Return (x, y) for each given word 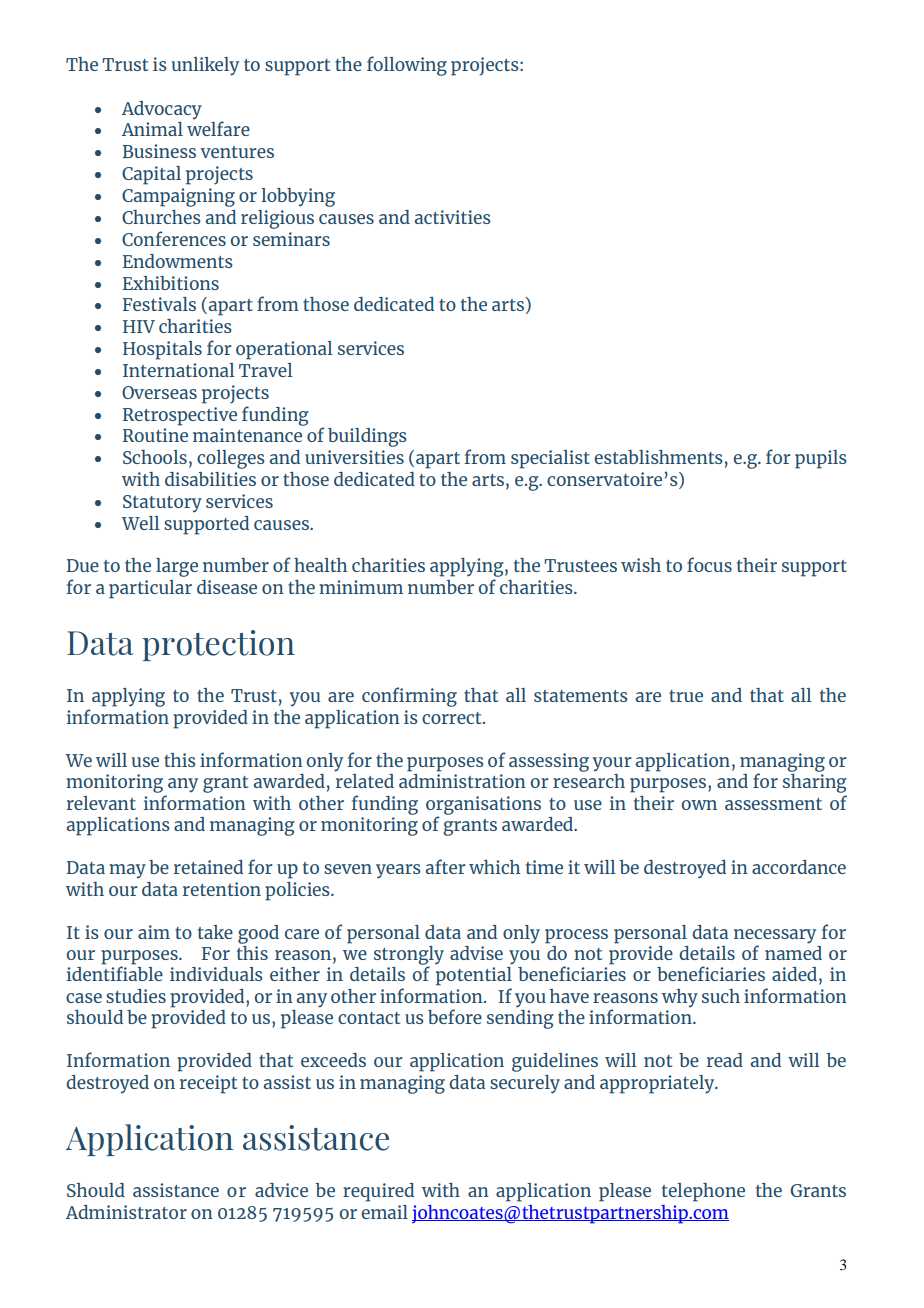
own (699, 805)
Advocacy (162, 110)
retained (208, 867)
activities (453, 217)
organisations (483, 806)
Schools (155, 457)
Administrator (126, 1212)
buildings (367, 437)
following (407, 66)
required (378, 1192)
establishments (658, 457)
